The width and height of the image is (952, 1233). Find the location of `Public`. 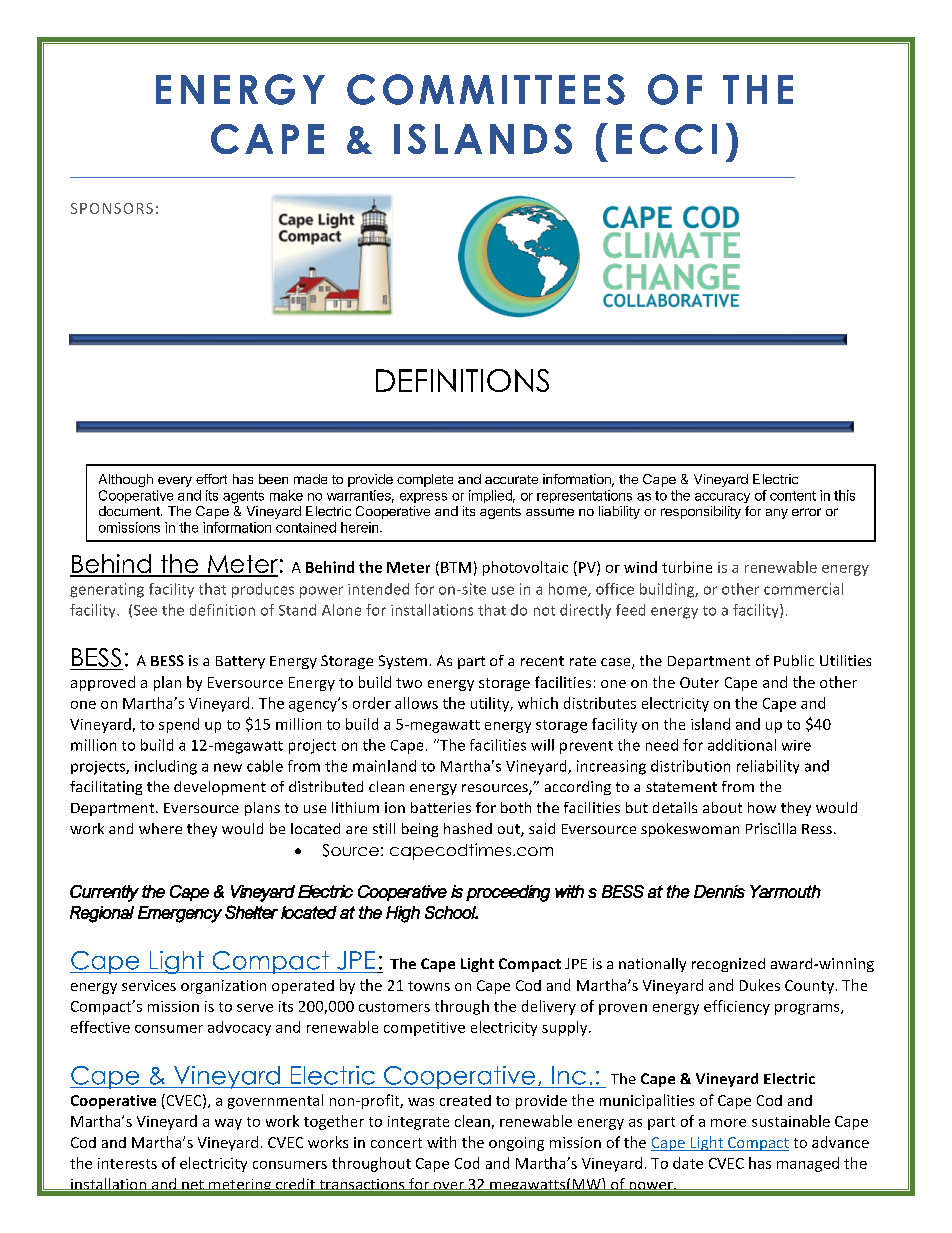

Public is located at coordinates (794, 660).
